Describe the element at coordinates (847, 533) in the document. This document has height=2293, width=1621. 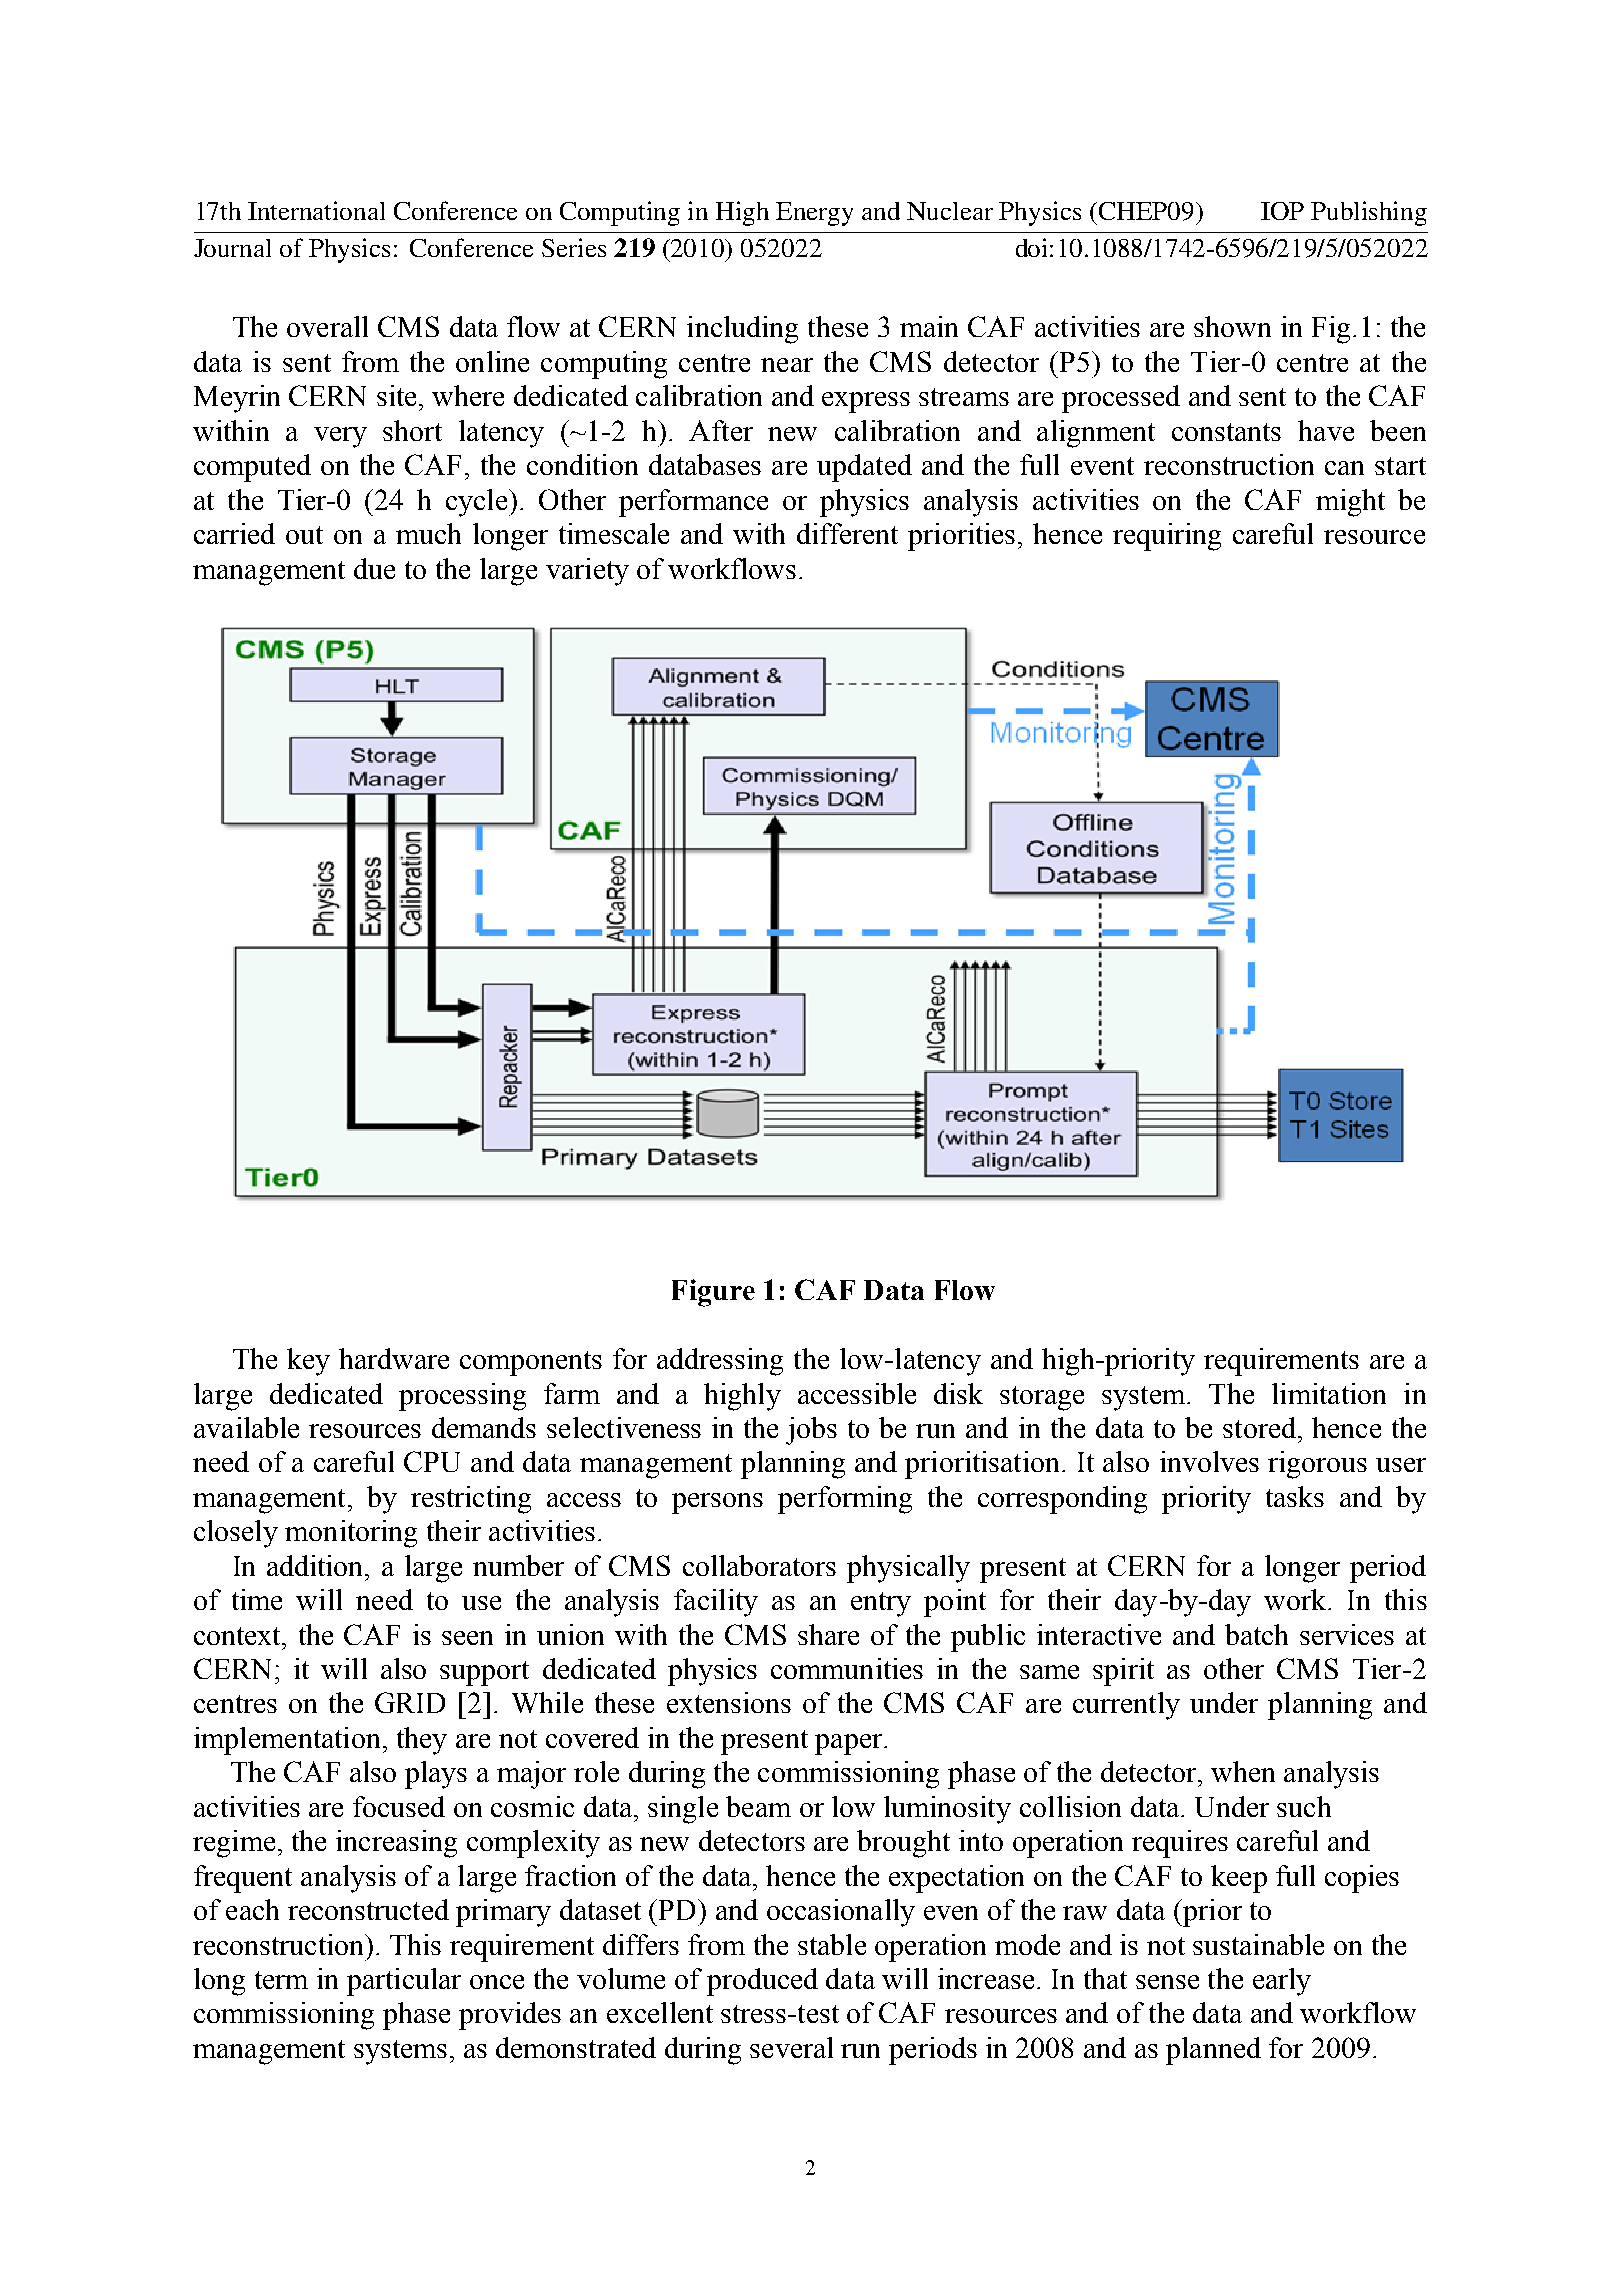
I see `different` at that location.
